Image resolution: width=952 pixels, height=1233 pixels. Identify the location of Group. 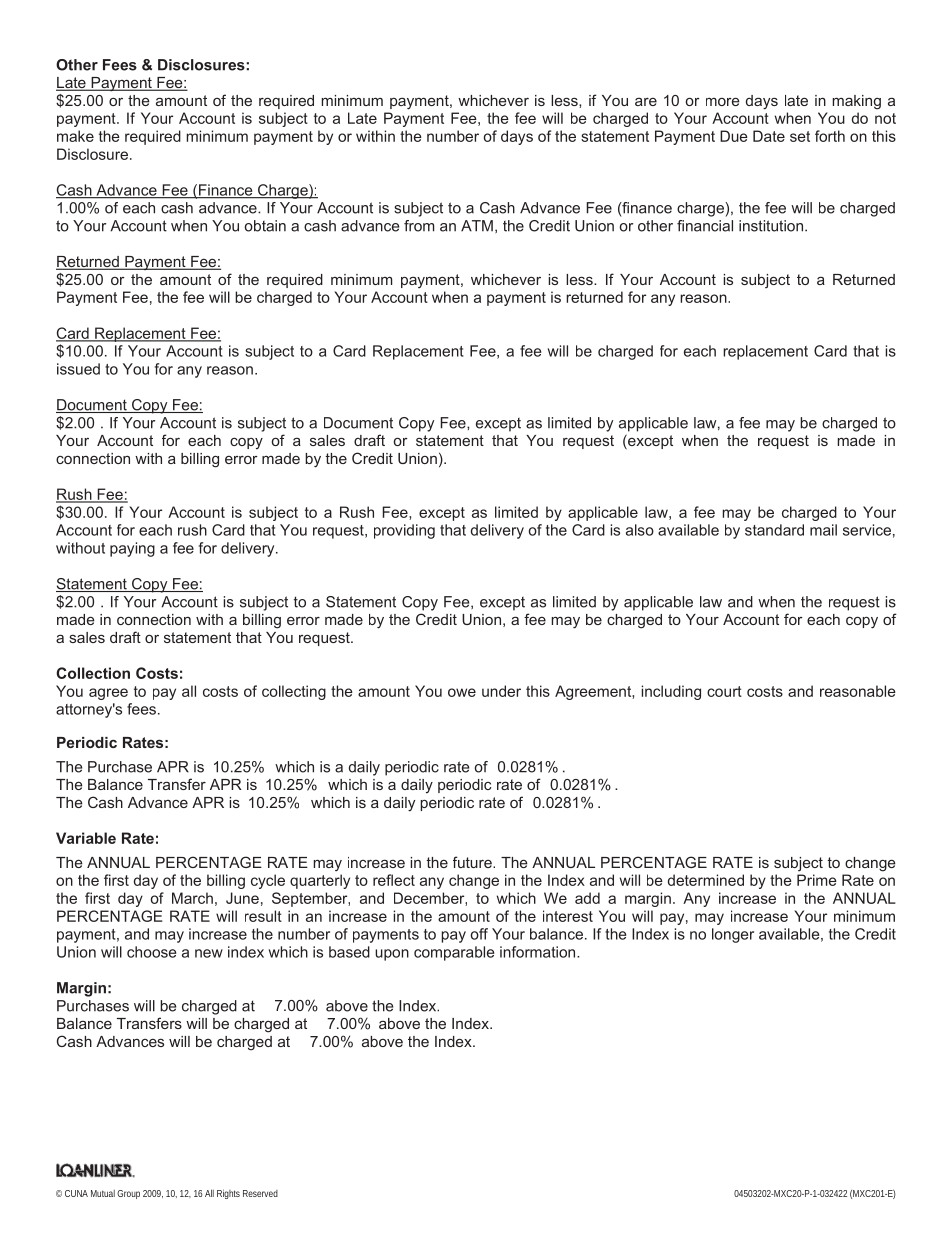
(128, 1194).
